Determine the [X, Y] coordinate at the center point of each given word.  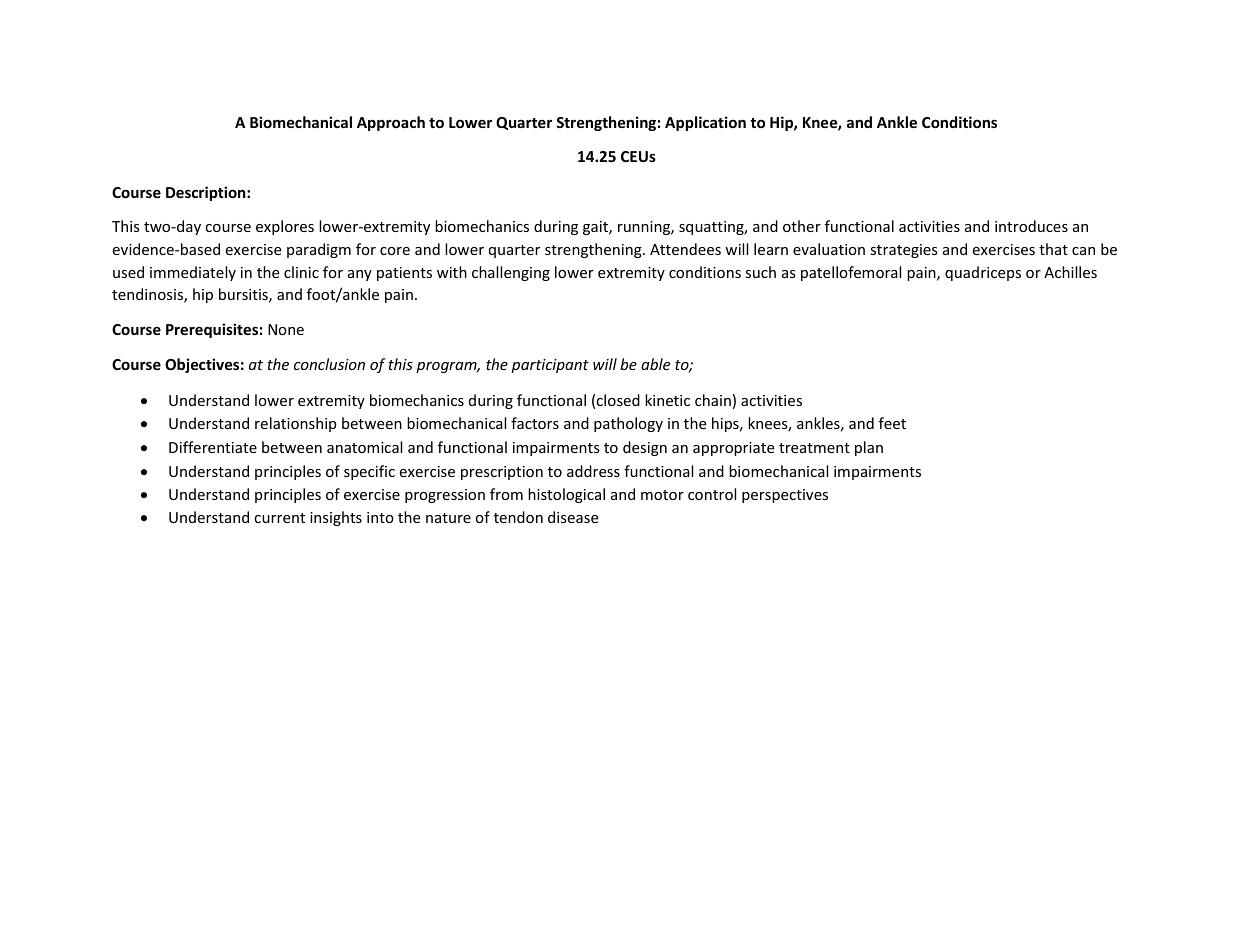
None [286, 329]
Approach [391, 123]
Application [705, 123]
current [279, 518]
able [655, 364]
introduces [1031, 226]
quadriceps [983, 273]
